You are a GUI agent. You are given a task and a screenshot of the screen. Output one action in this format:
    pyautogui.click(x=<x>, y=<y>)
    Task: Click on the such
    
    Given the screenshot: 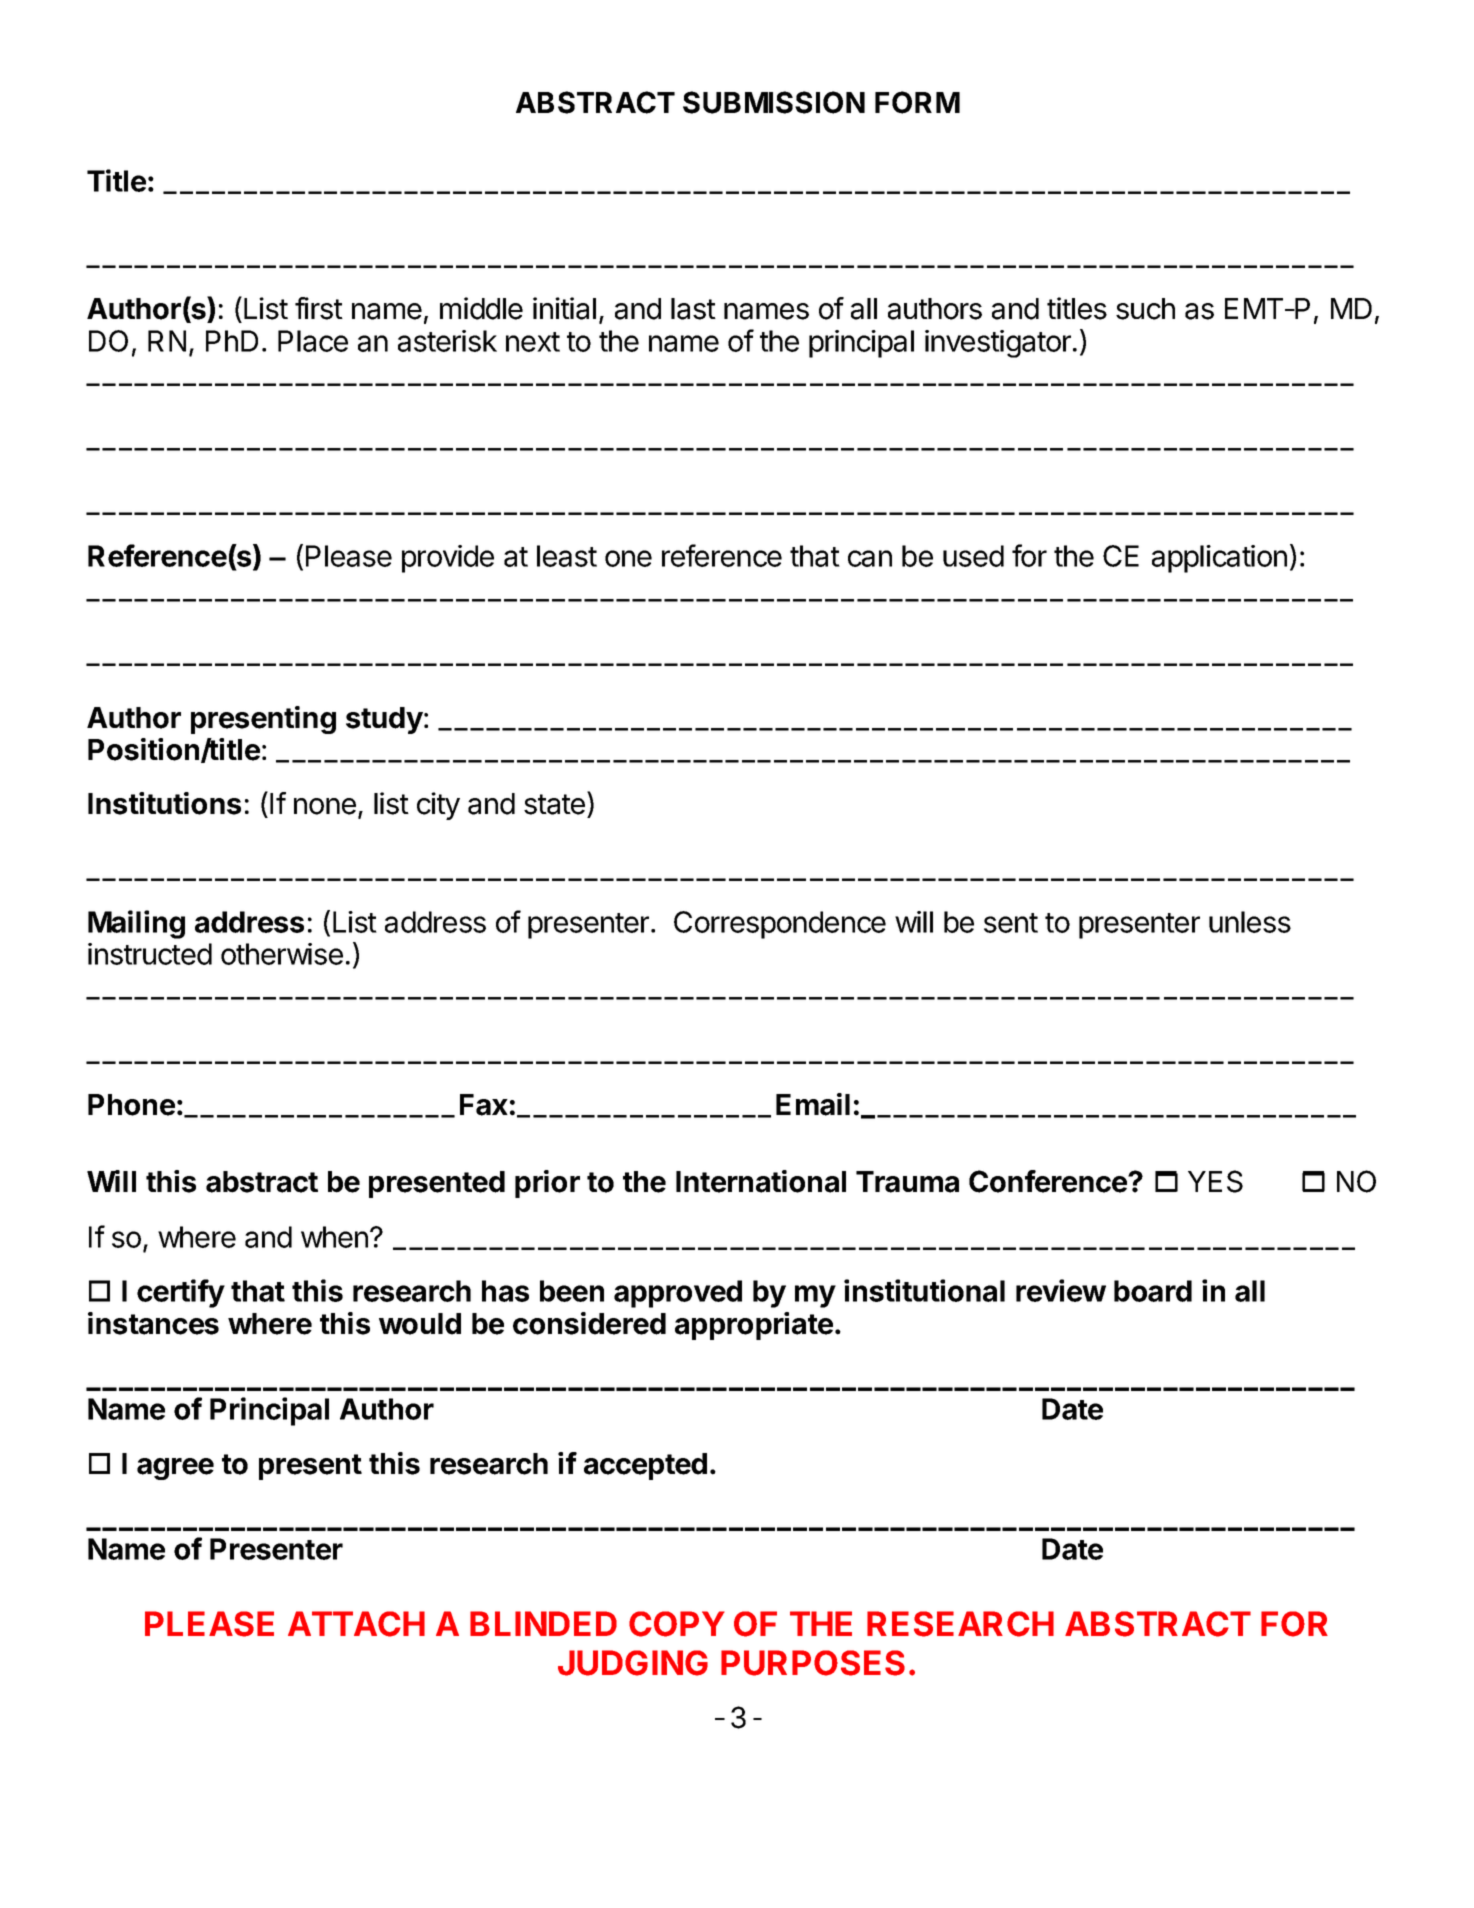 What is the action you would take?
    pyautogui.click(x=1145, y=309)
